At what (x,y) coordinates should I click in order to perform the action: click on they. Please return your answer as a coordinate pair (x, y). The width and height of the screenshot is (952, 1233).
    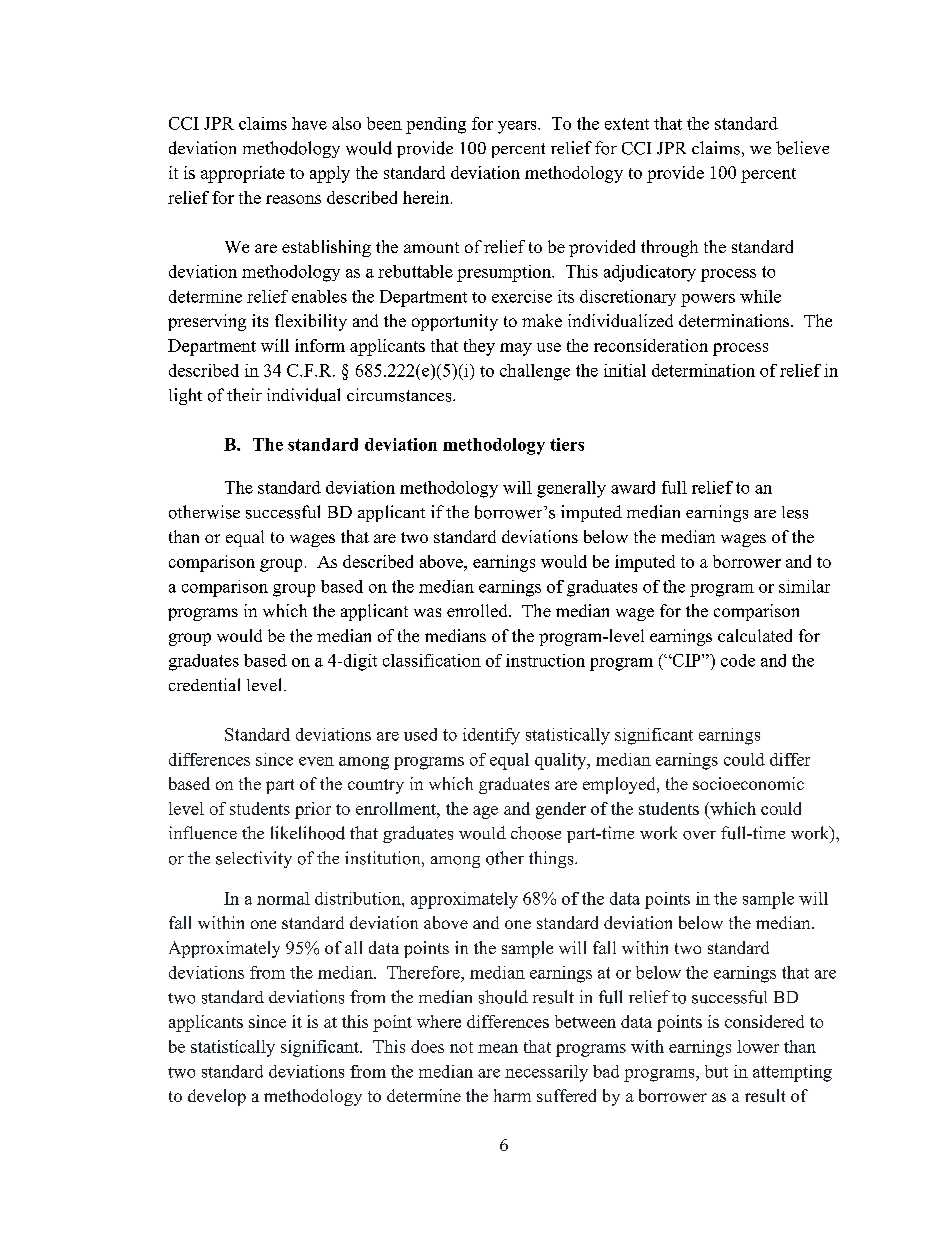
    Looking at the image, I should click on (479, 347).
